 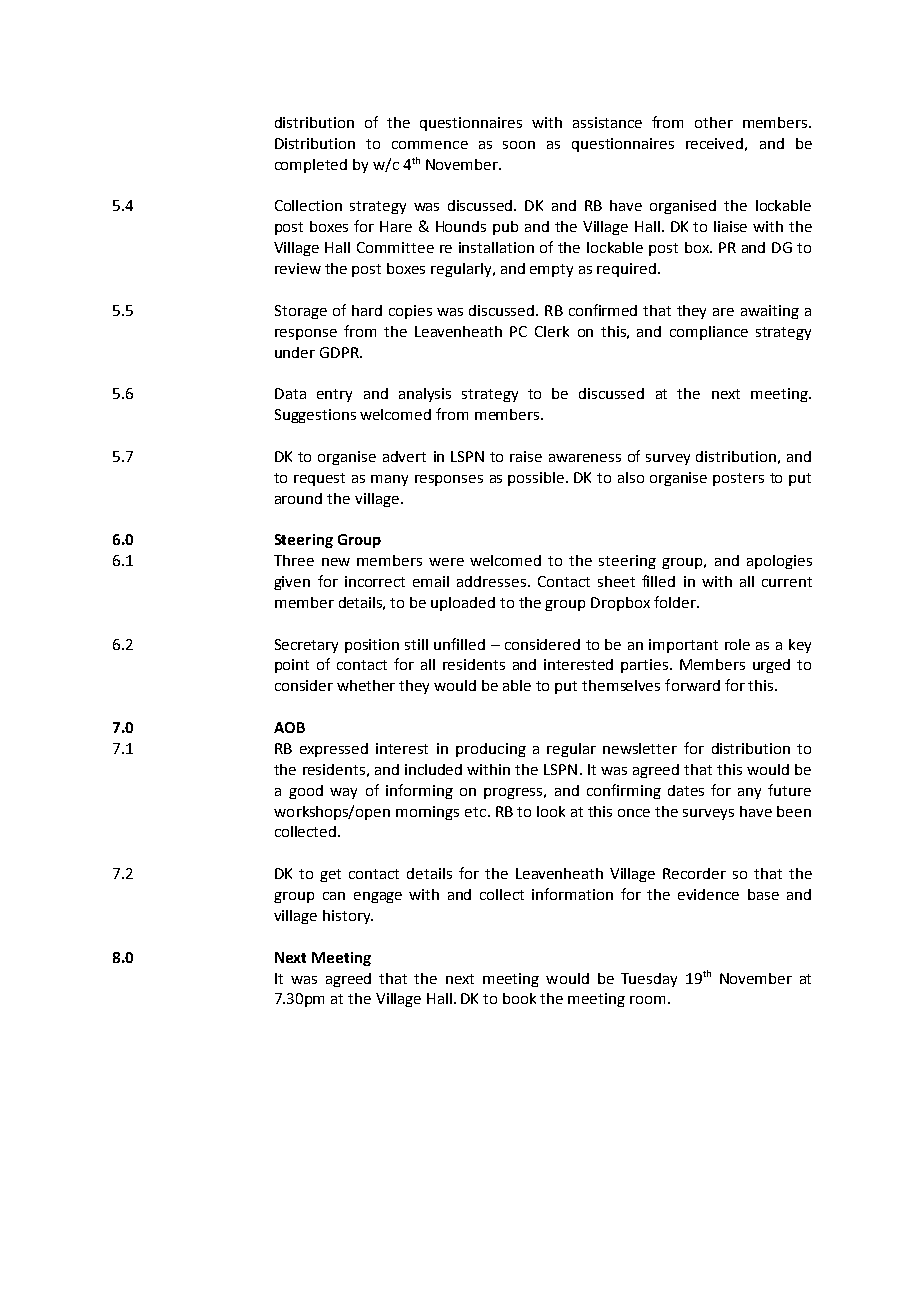 What do you see at coordinates (347, 917) in the image?
I see `history` at bounding box center [347, 917].
